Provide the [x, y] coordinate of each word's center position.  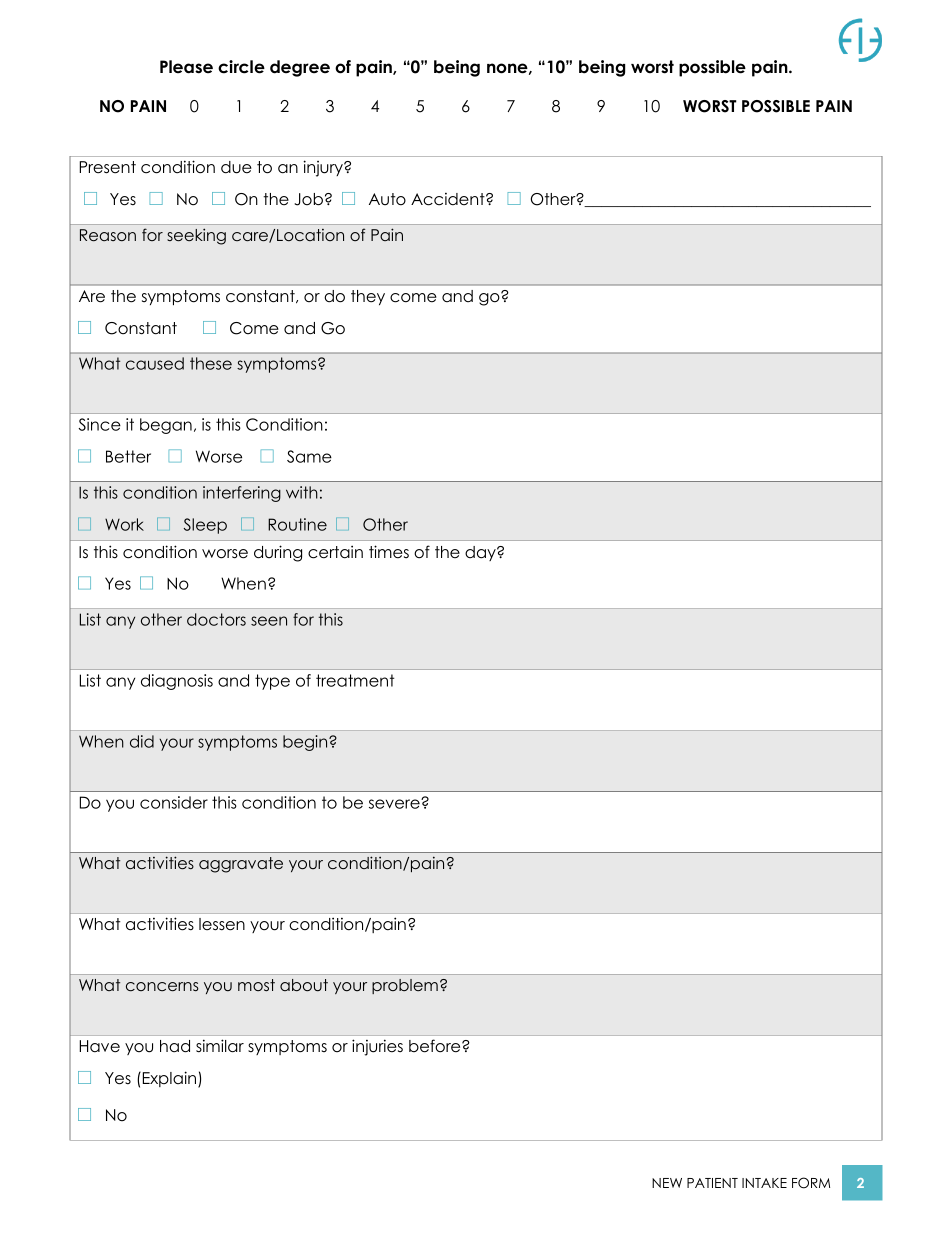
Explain [169, 1079]
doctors [216, 619]
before [436, 1046]
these [211, 363]
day [481, 553]
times [389, 552]
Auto [387, 199]
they [368, 297]
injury [324, 168]
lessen [222, 924]
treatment [355, 680]
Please [186, 67]
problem [405, 986]
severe [395, 804]
